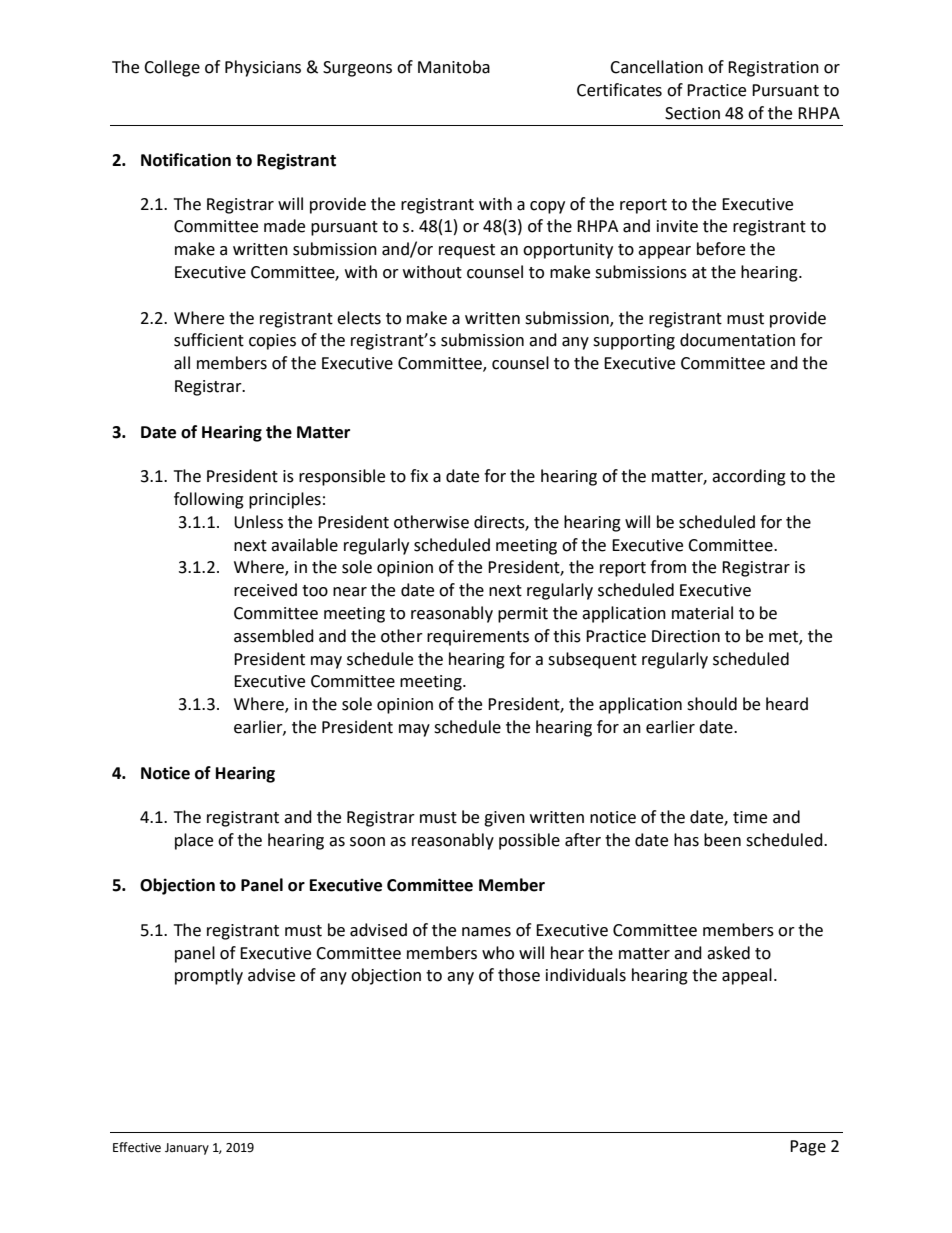 The width and height of the screenshot is (952, 1233). I want to click on Physicians, so click(263, 68).
